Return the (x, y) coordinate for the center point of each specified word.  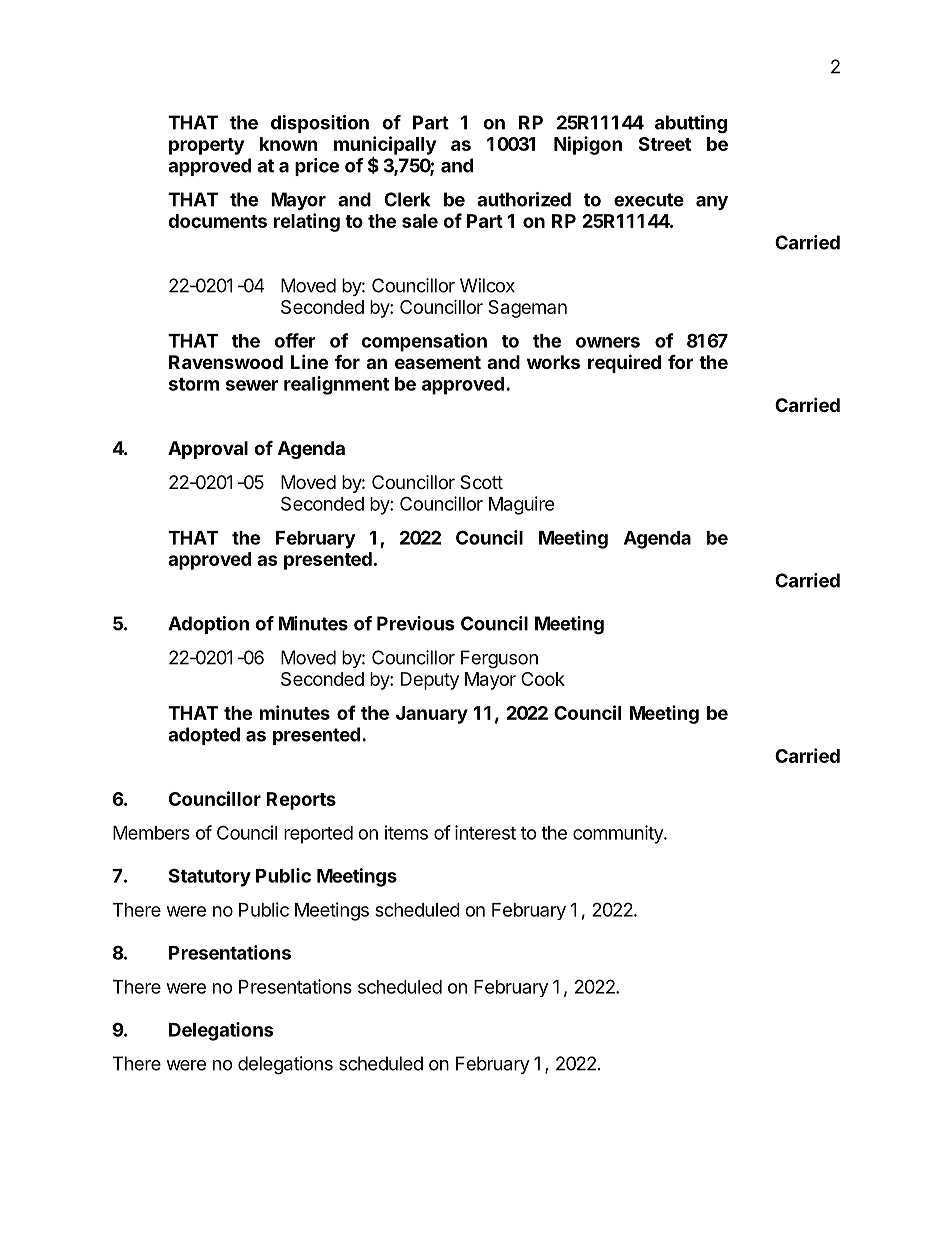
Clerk (407, 199)
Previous (415, 623)
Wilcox (487, 285)
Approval (208, 450)
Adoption (208, 625)
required (624, 363)
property (206, 146)
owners (608, 342)
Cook (543, 679)
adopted (204, 736)
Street (665, 144)
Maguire (522, 505)
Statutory (210, 877)
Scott (481, 482)
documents (217, 221)
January (432, 715)
